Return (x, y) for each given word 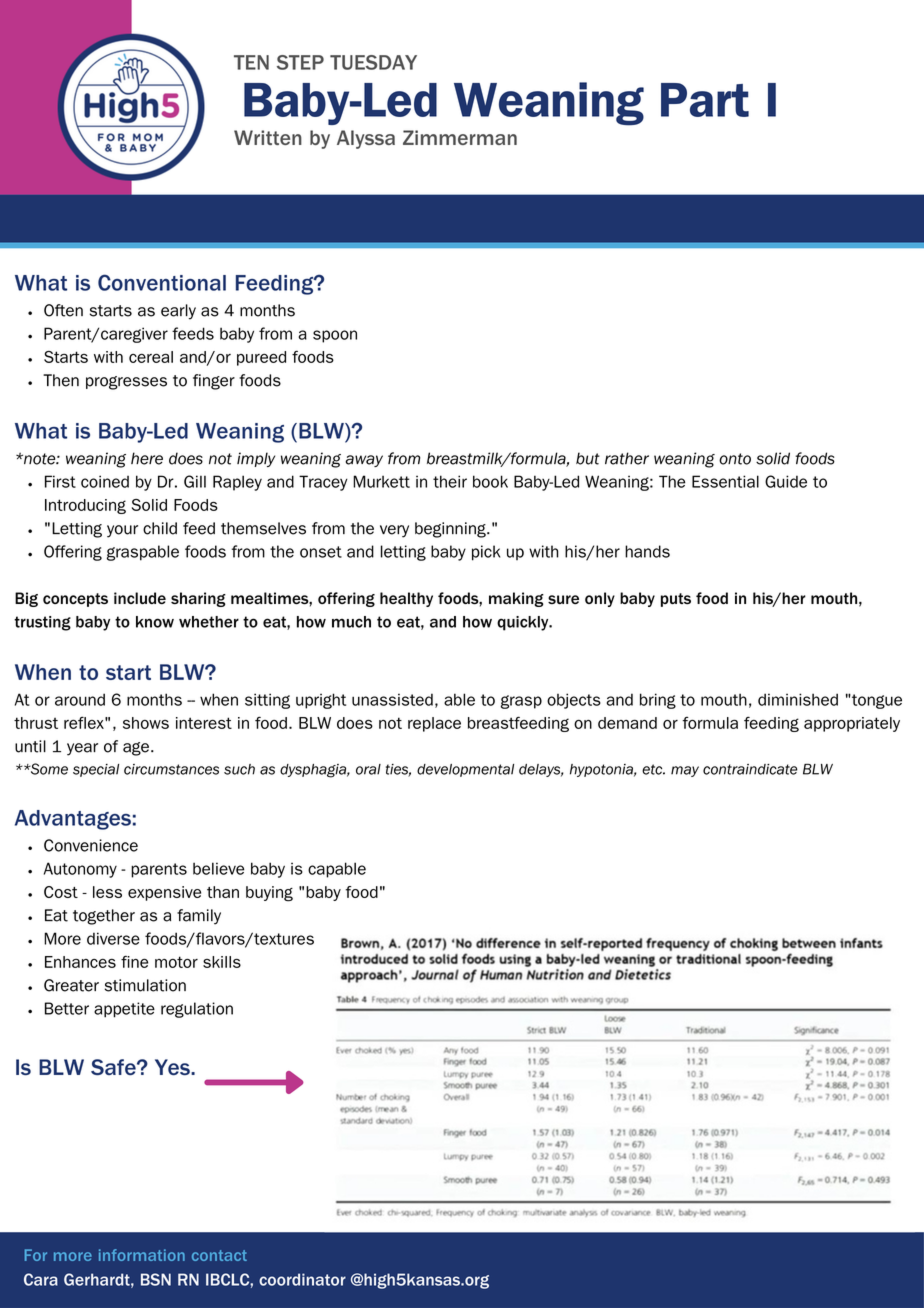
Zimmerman (460, 137)
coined (105, 481)
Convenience (91, 845)
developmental (465, 770)
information (142, 1255)
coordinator (302, 1279)
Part (705, 100)
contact (219, 1255)
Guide (786, 481)
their (450, 481)
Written (268, 137)
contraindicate (750, 769)
